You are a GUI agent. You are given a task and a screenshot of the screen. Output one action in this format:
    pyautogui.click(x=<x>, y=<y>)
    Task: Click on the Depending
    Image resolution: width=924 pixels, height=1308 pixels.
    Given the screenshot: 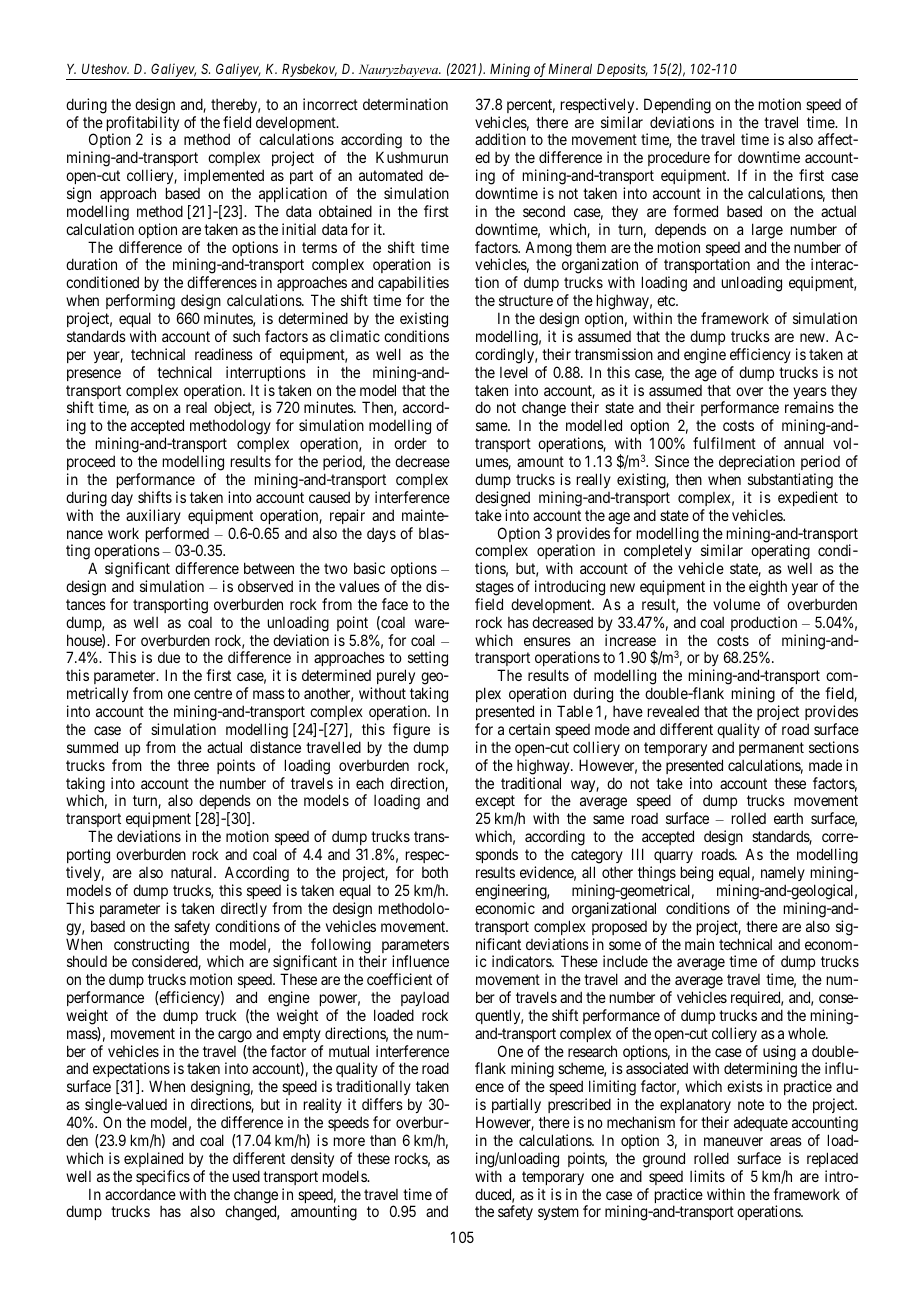 What is the action you would take?
    pyautogui.click(x=677, y=106)
